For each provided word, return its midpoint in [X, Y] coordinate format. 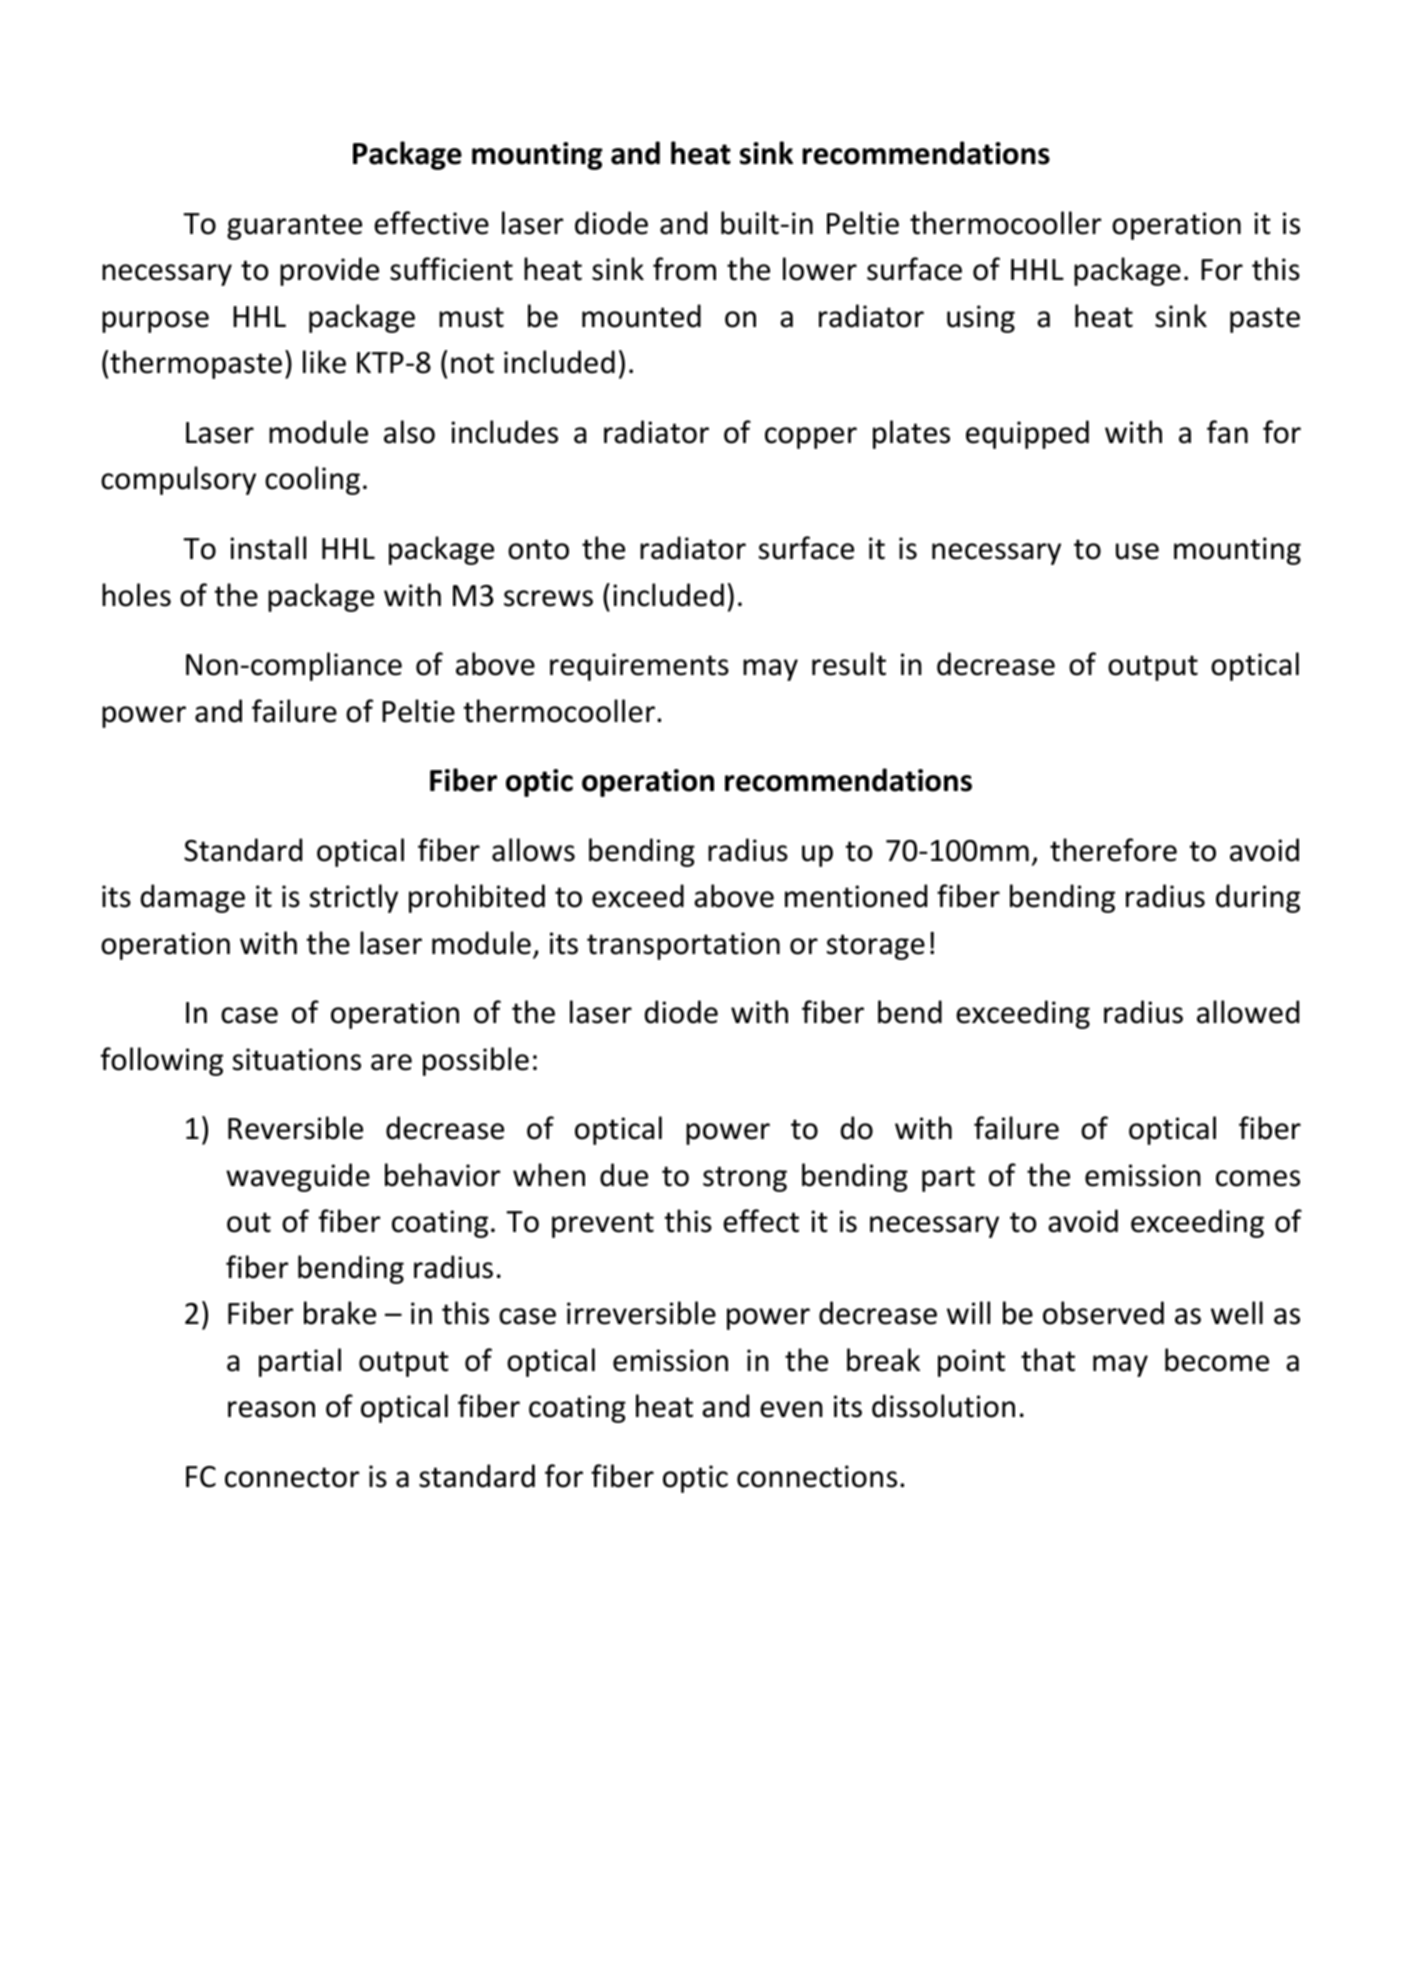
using [981, 319]
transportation [683, 946]
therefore [1113, 850]
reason [271, 1409]
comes [1258, 1178]
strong [745, 1179]
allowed [1248, 1012]
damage [193, 898]
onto [538, 549]
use [1137, 551]
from [684, 269]
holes [136, 595]
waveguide [298, 1177]
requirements [639, 667]
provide [329, 271]
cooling [312, 480]
